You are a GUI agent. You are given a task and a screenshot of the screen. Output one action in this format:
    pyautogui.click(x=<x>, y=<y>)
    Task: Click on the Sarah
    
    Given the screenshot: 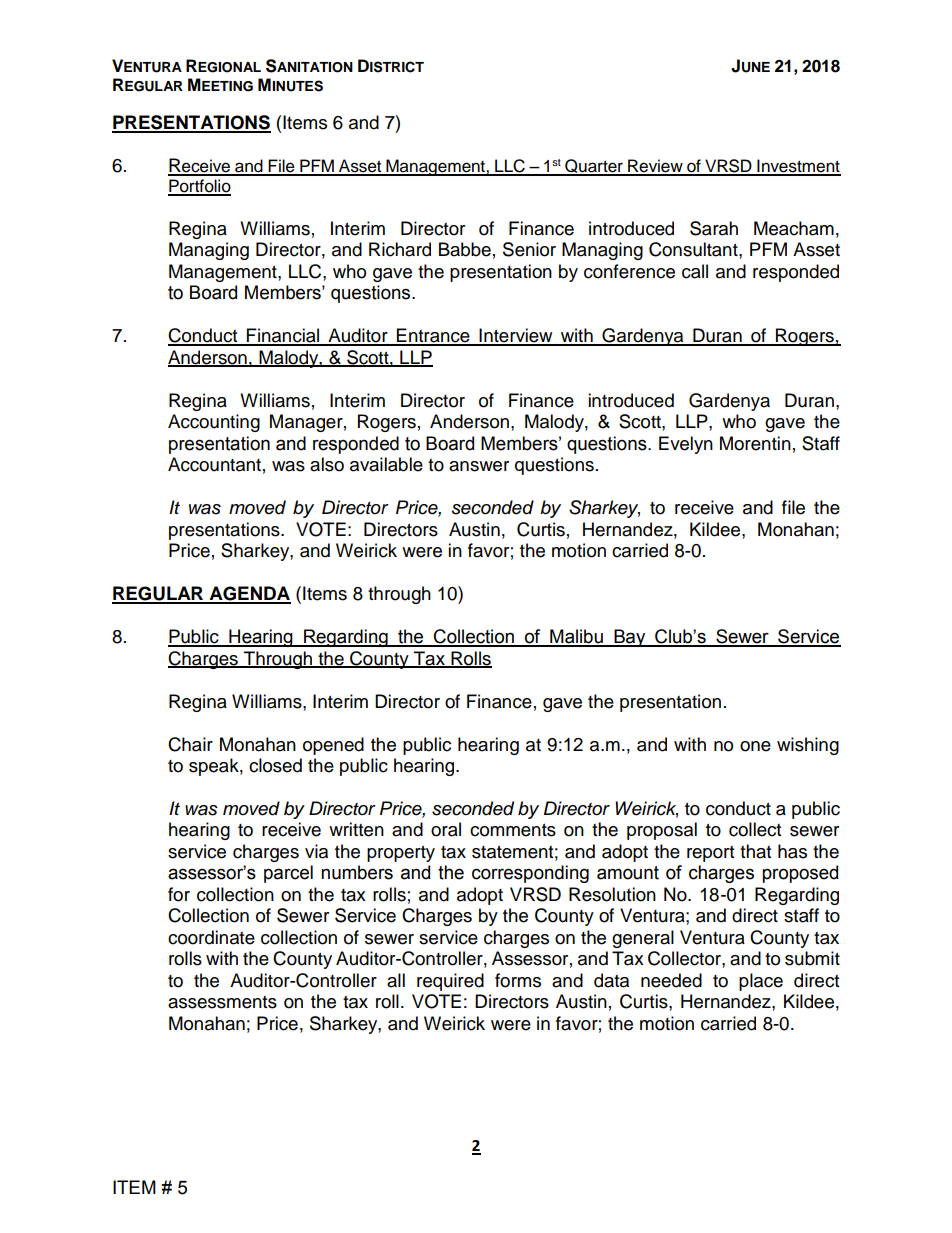 What is the action you would take?
    pyautogui.click(x=714, y=228)
